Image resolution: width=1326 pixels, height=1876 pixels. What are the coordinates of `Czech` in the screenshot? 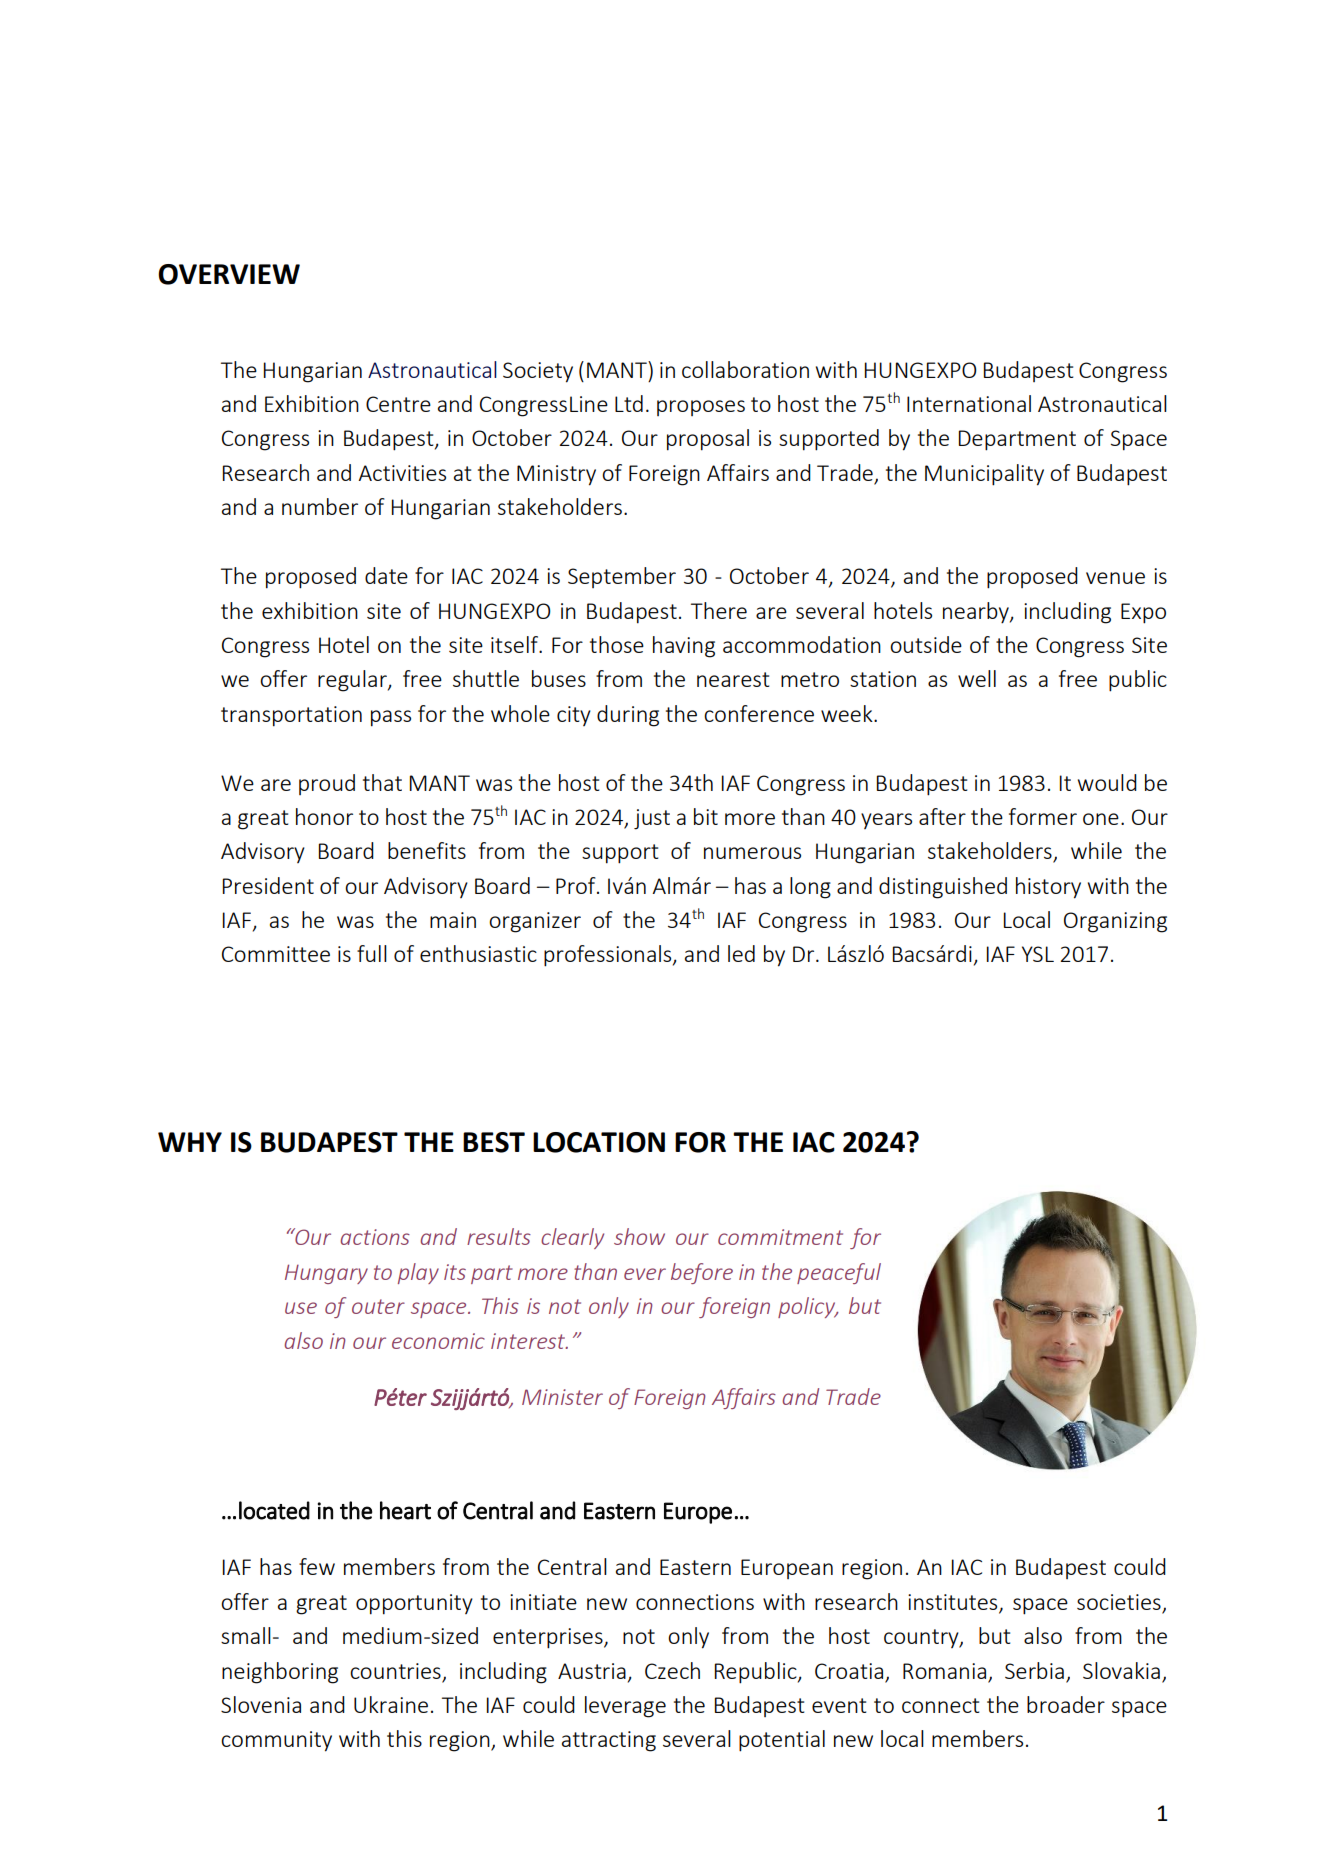 It's located at (672, 1670).
